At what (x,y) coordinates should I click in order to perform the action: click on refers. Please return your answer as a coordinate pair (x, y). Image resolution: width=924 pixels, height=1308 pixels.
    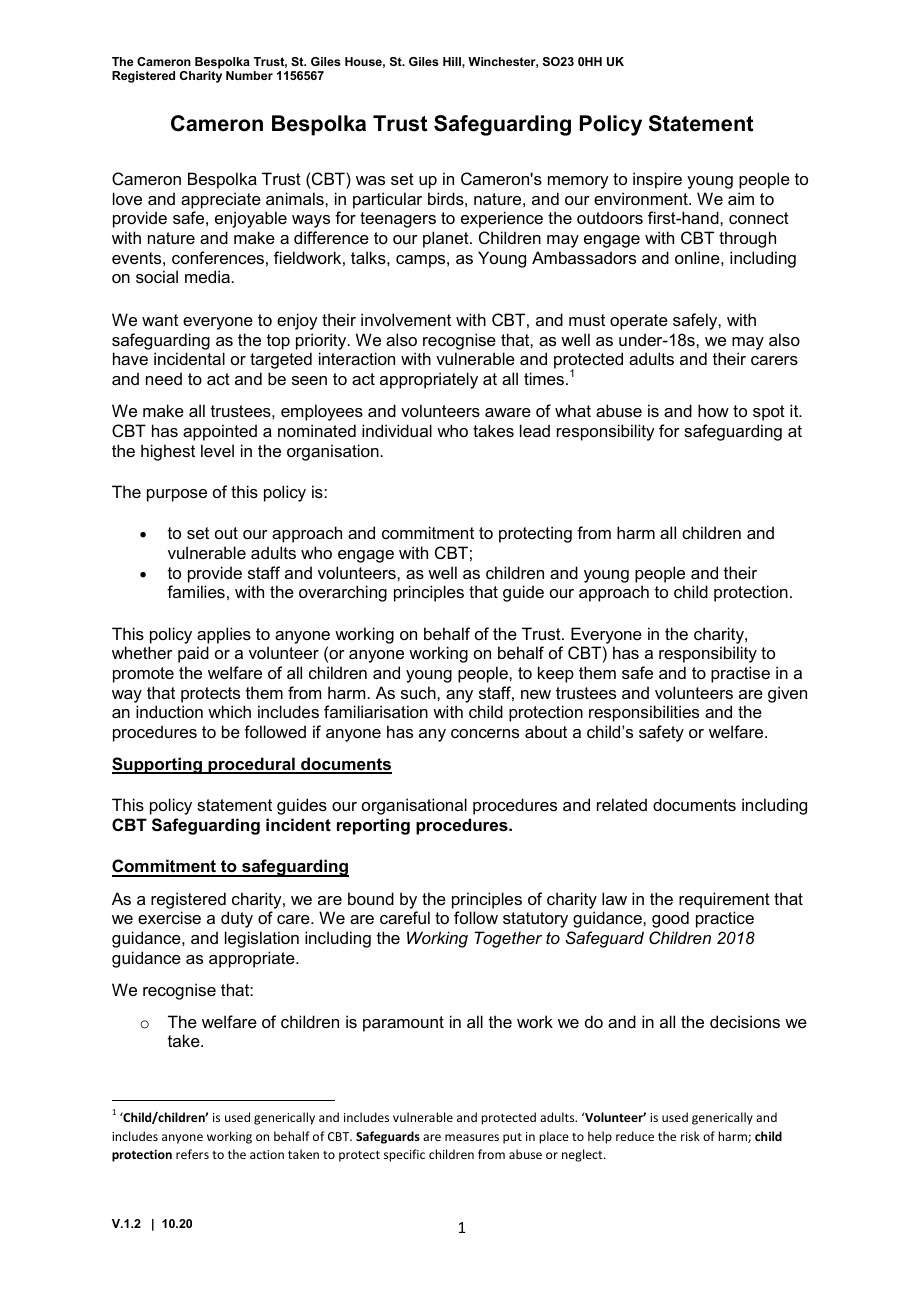
    Looking at the image, I should click on (192, 1154).
